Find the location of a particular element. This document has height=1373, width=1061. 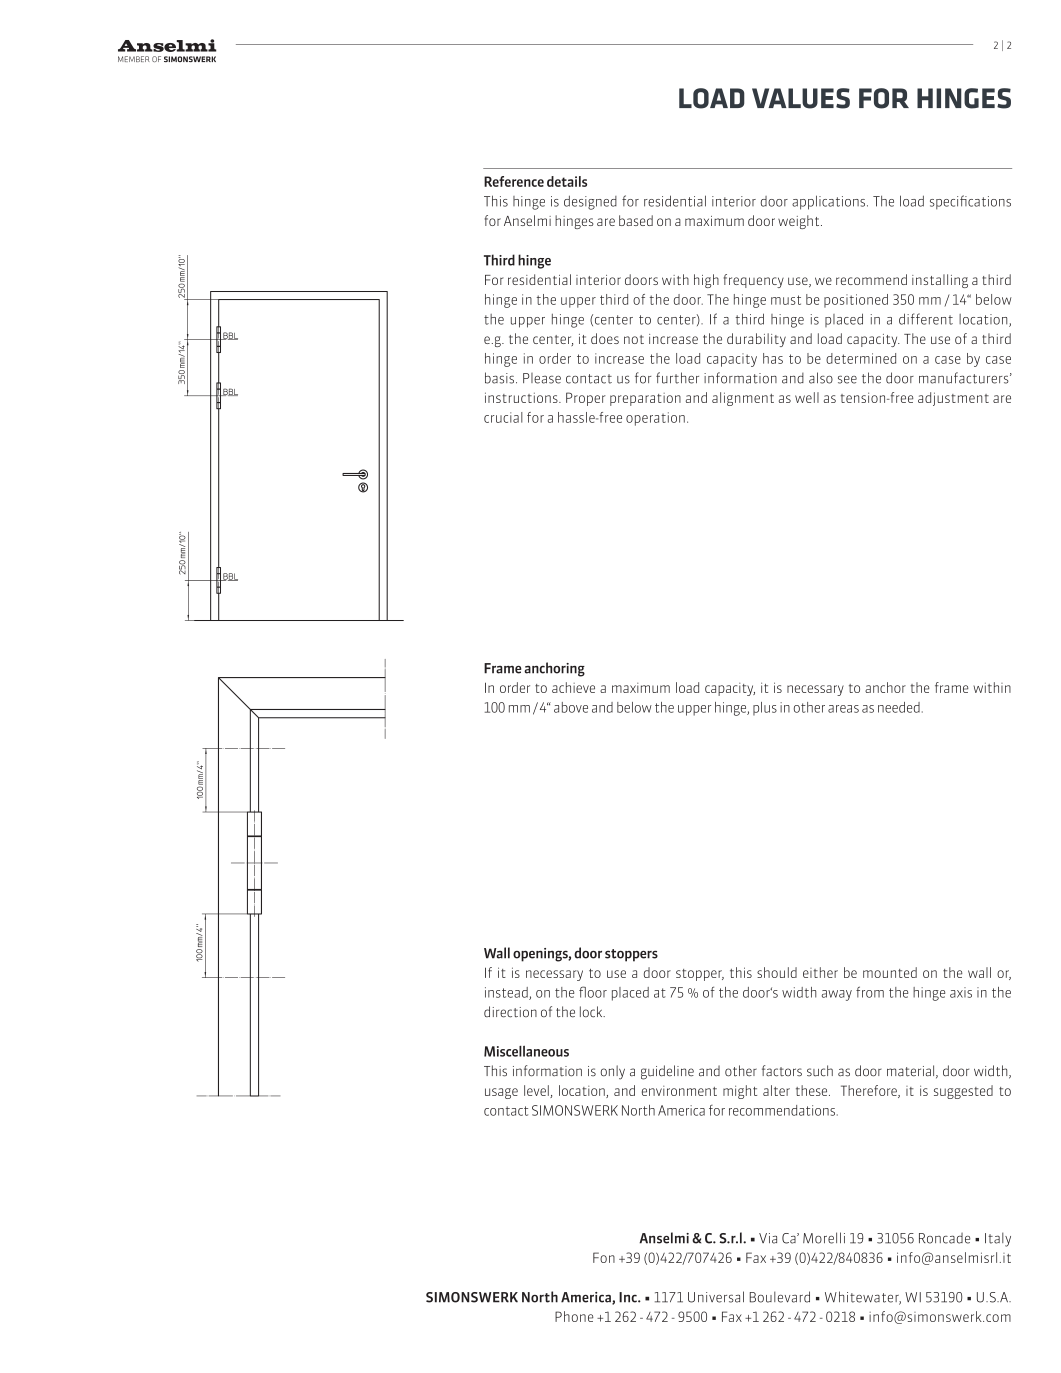

Boulevard is located at coordinates (780, 1297).
